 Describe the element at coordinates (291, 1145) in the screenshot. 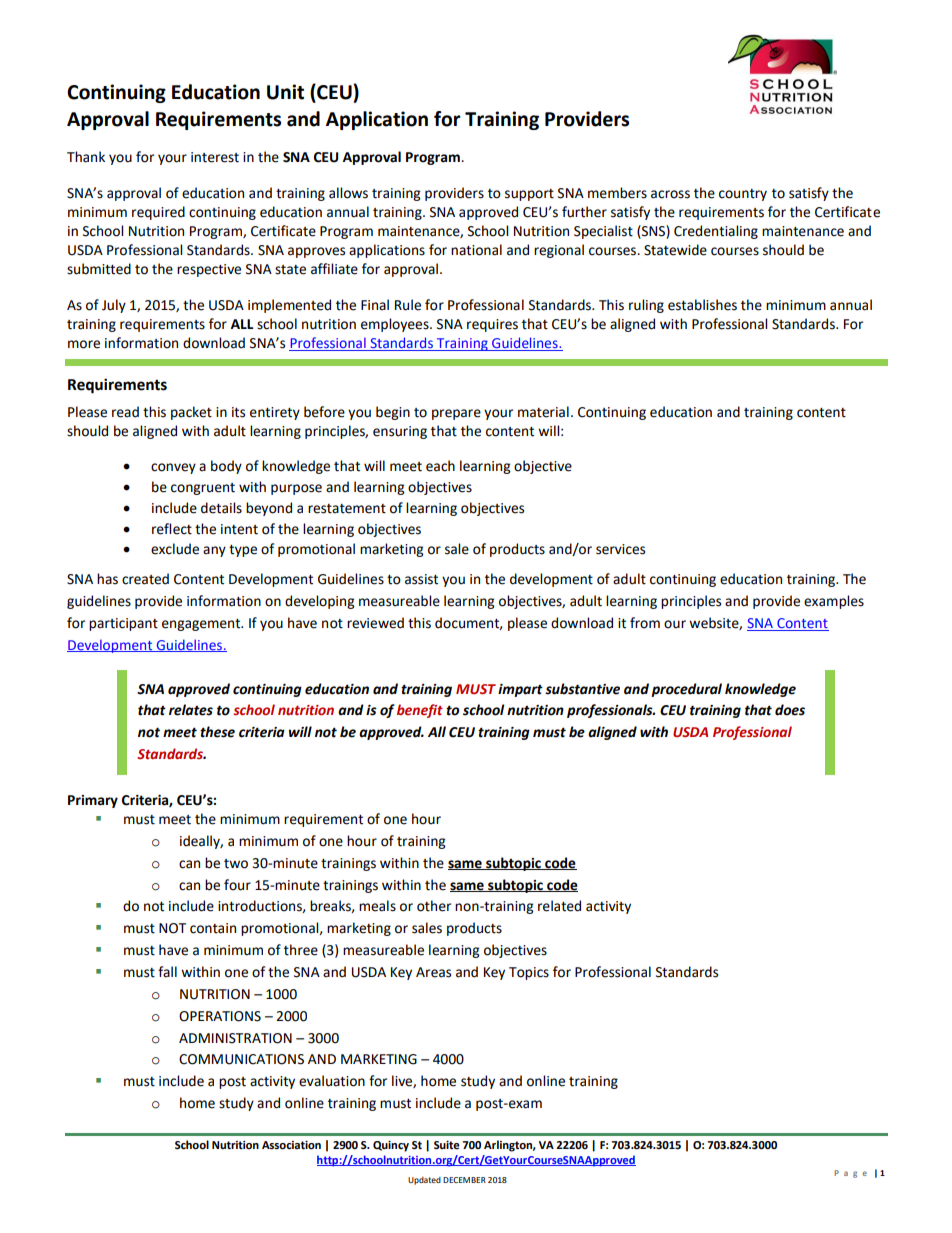

I see `Association` at that location.
